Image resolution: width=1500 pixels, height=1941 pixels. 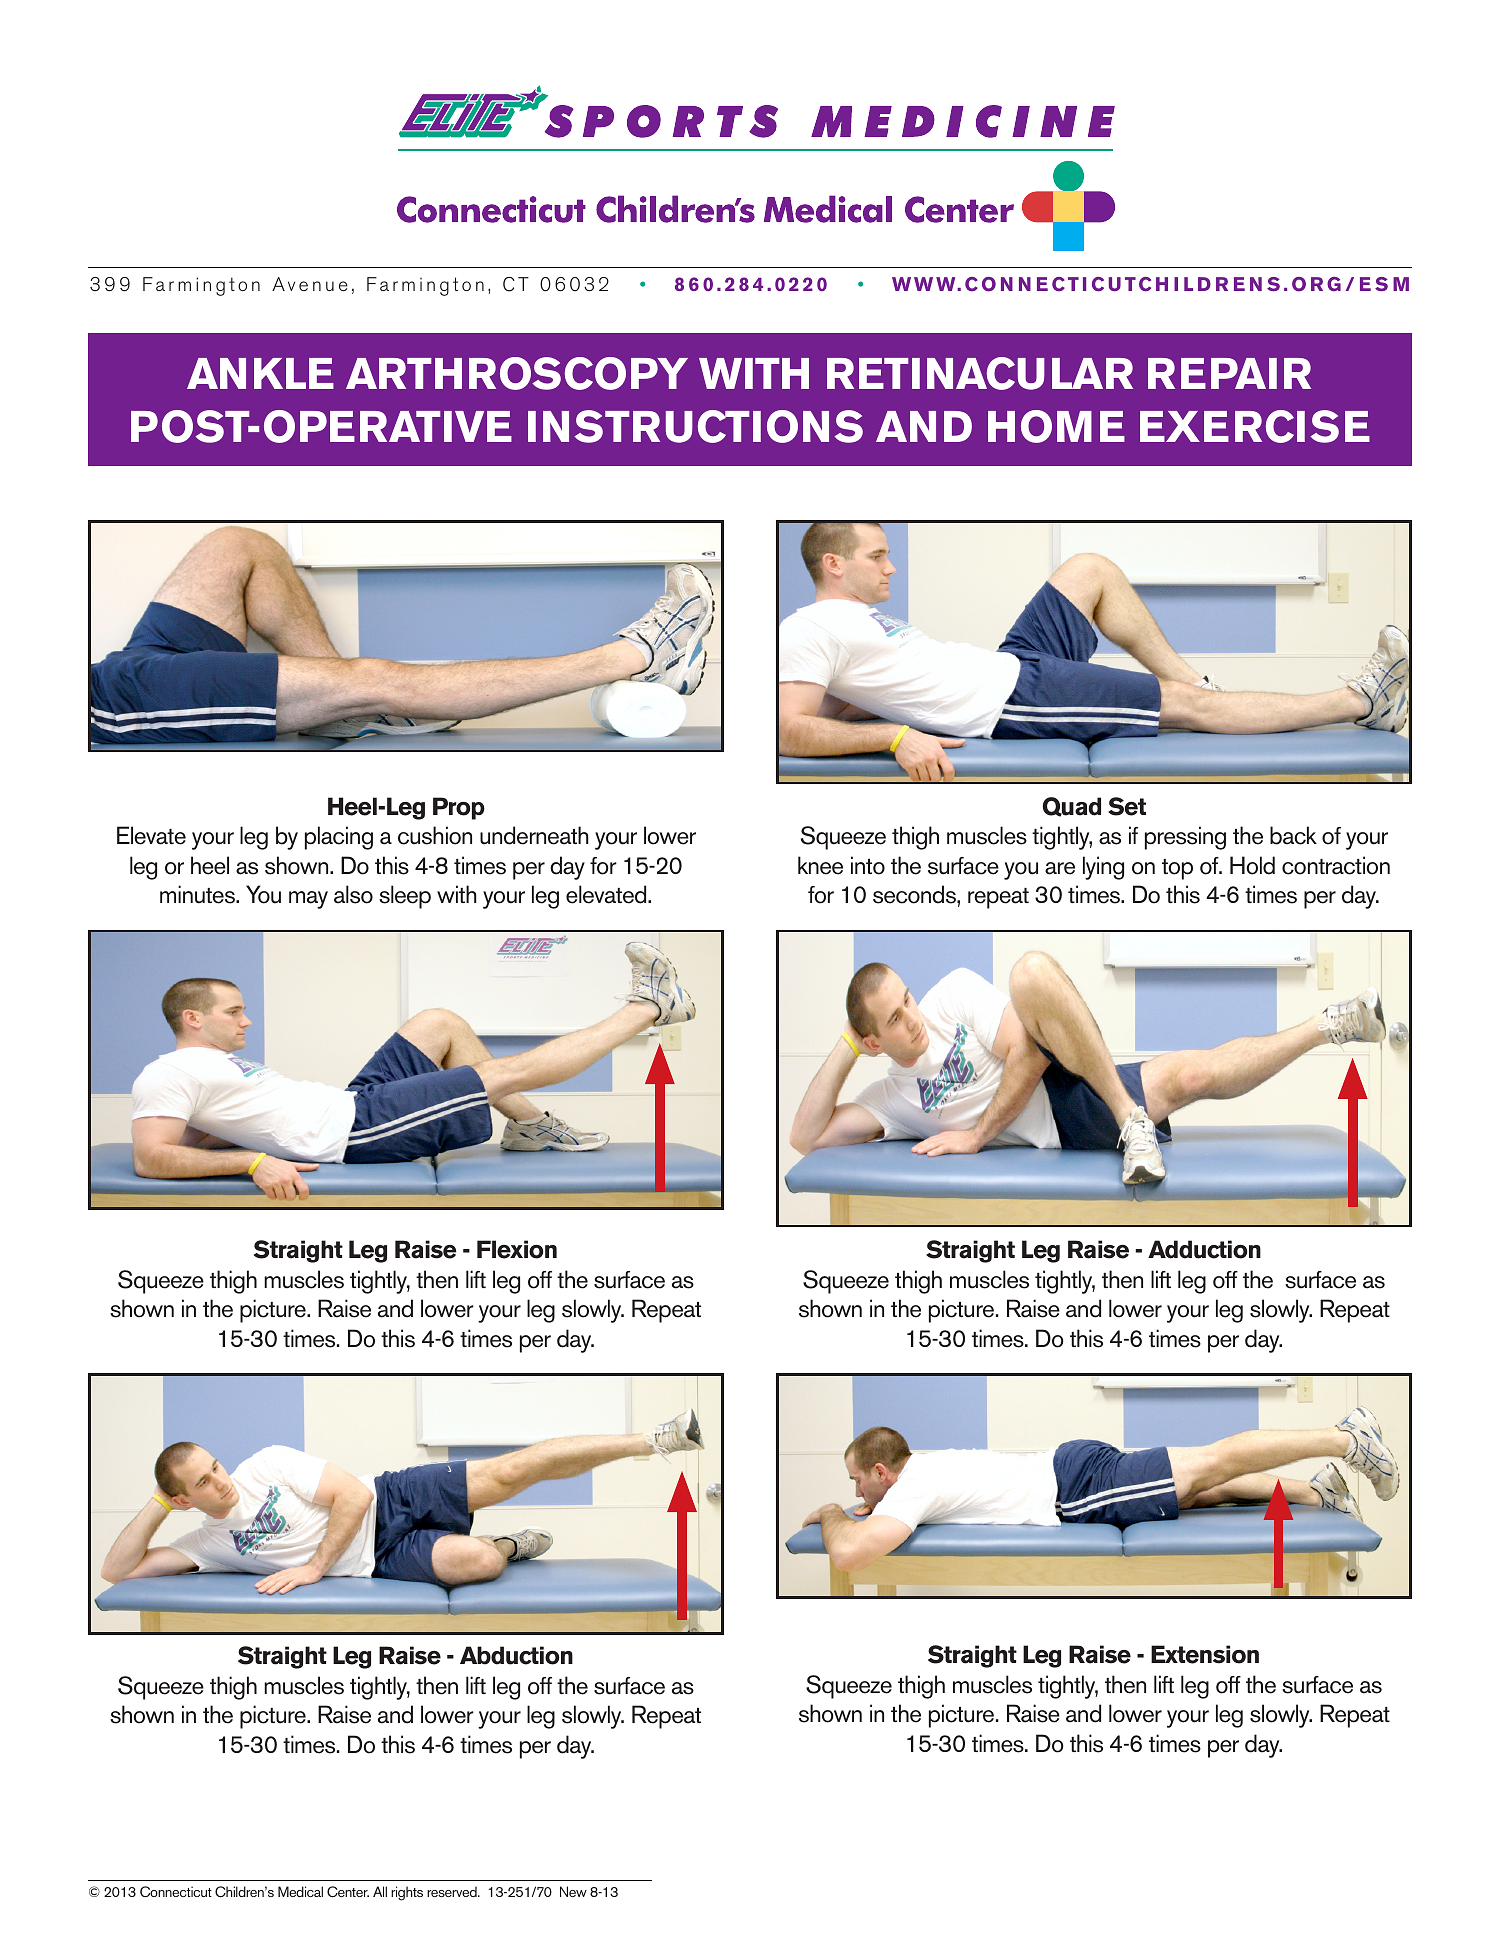 I want to click on Extension, so click(x=1205, y=1654).
